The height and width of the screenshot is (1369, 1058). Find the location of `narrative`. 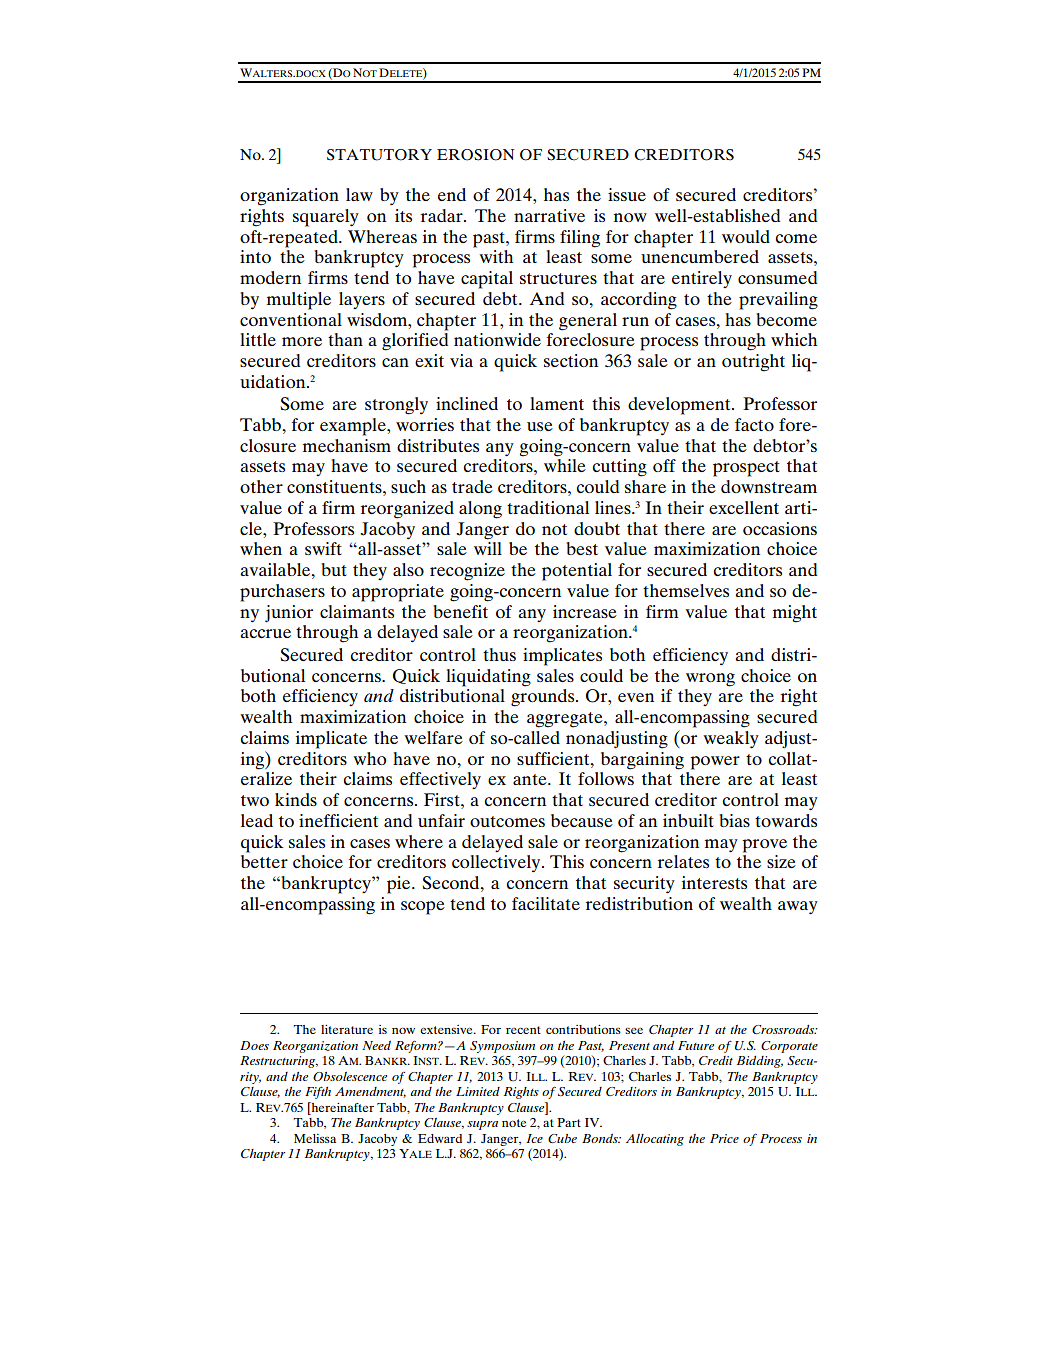

narrative is located at coordinates (549, 215).
